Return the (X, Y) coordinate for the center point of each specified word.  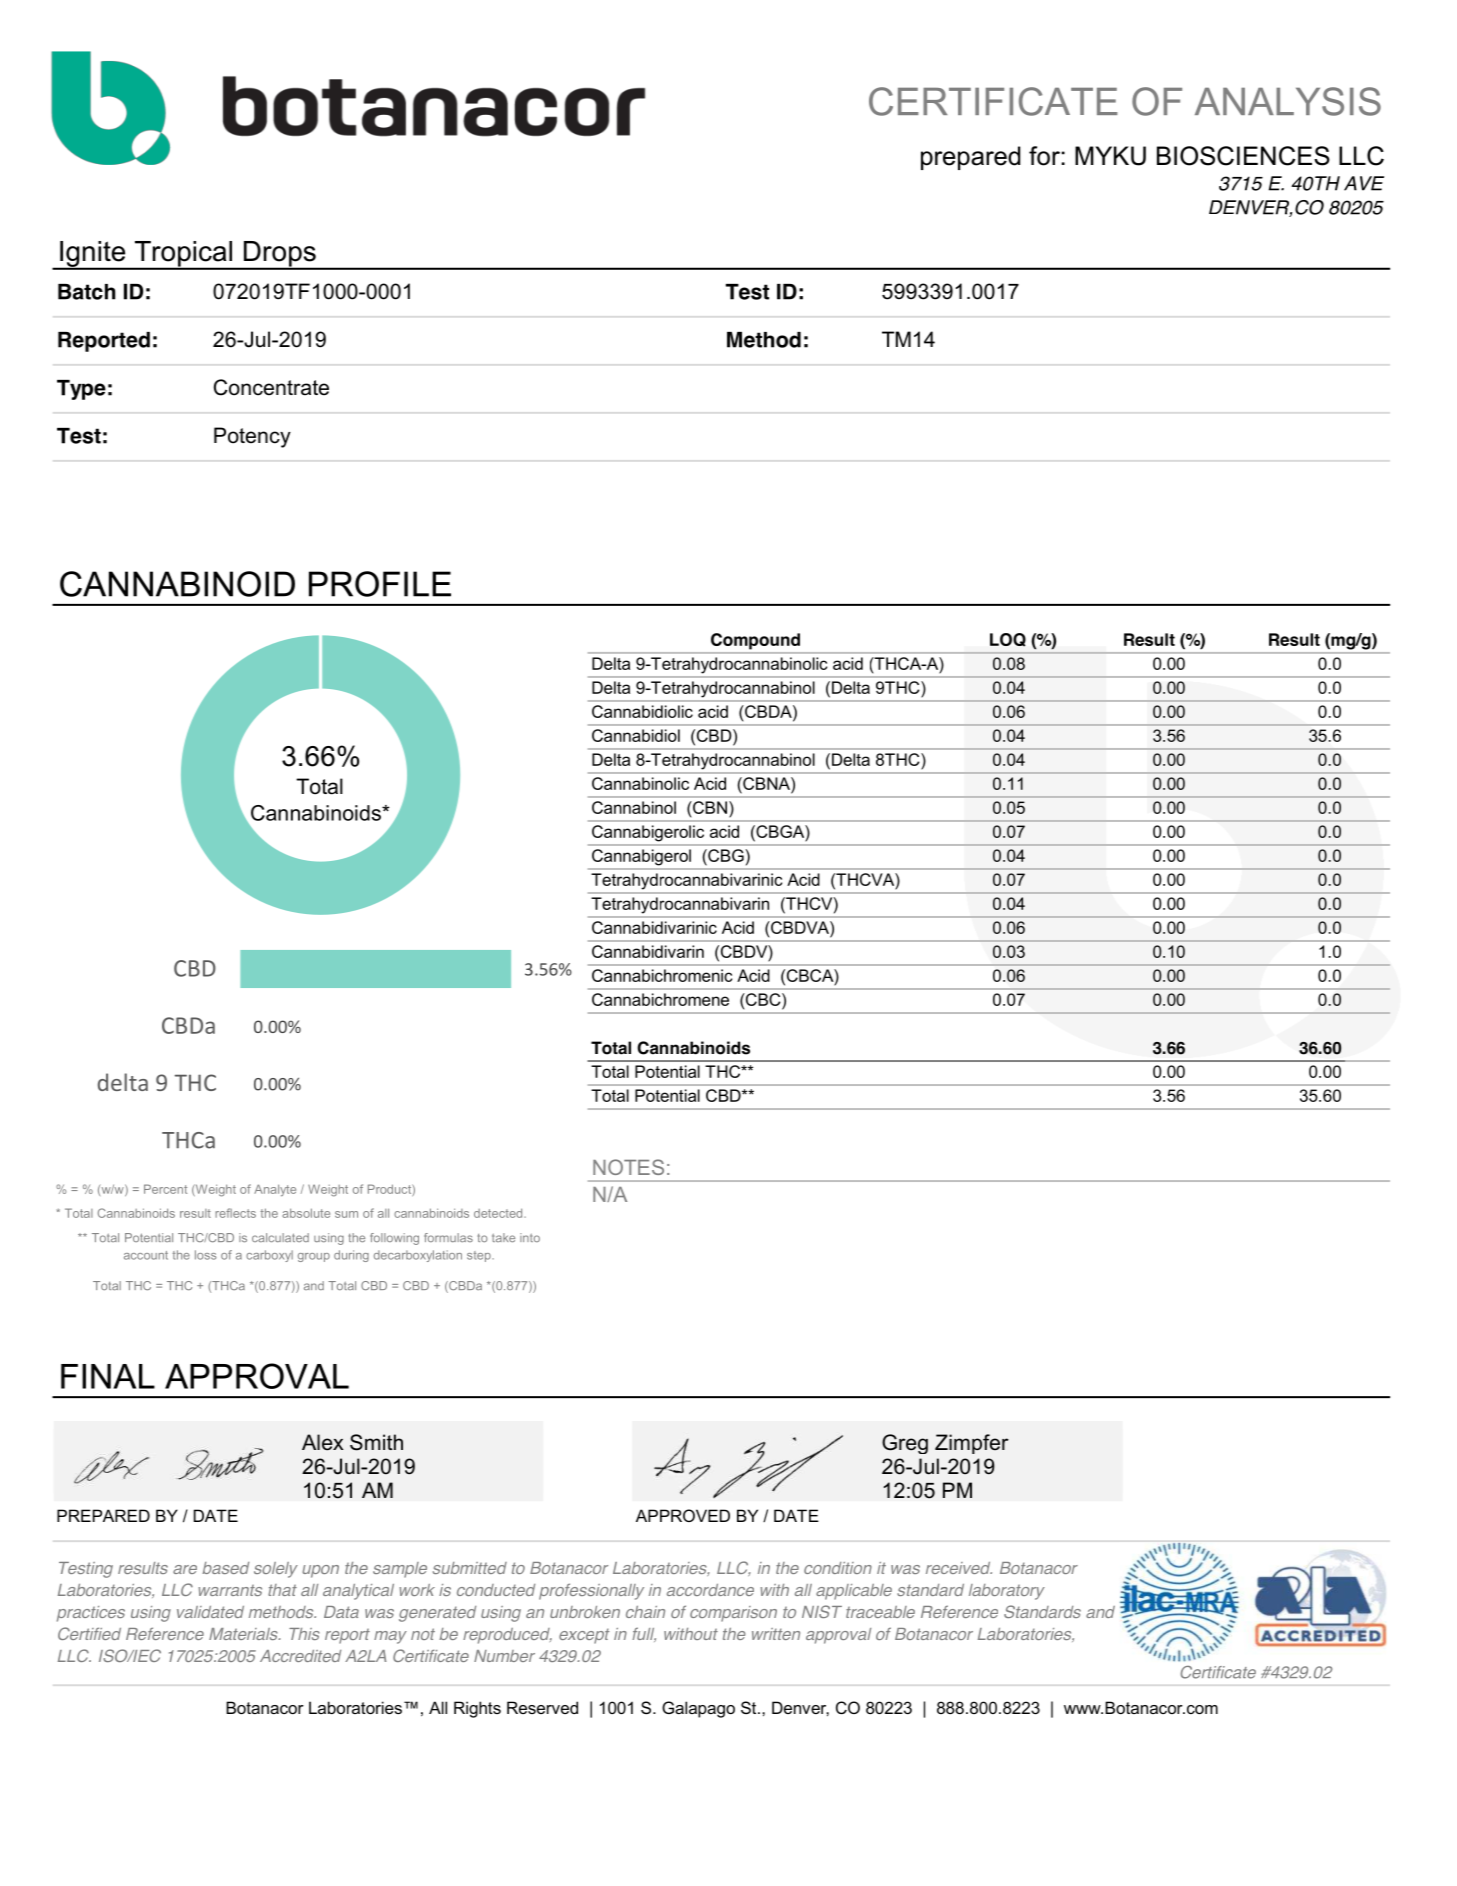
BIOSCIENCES (1243, 156)
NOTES (628, 1167)
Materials (244, 1634)
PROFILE (380, 584)
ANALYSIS (1288, 101)
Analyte (275, 1190)
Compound (755, 641)
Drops (280, 255)
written (776, 1634)
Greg (905, 1444)
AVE (1364, 183)
